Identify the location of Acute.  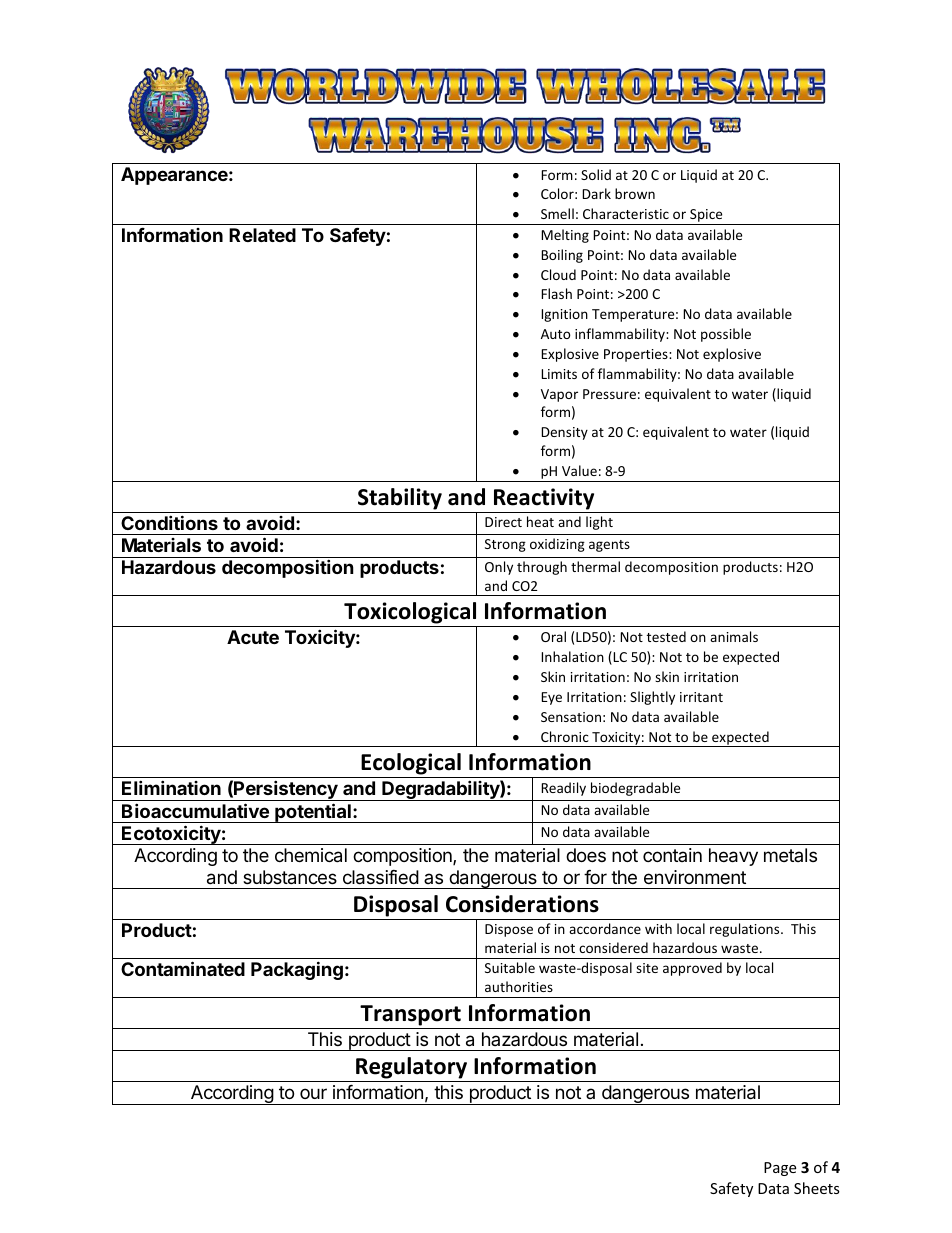
(253, 637).
